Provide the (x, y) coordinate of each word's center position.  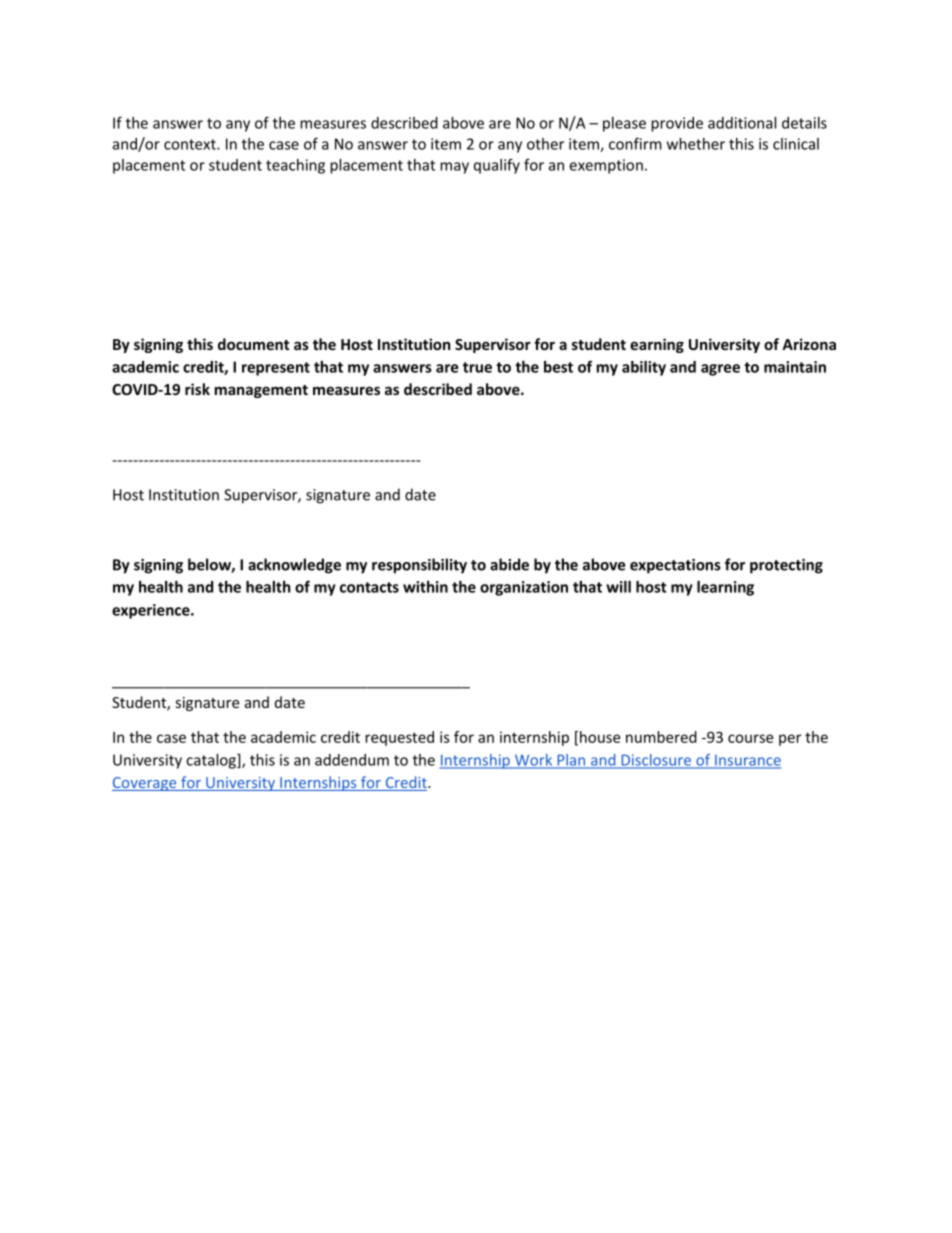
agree (720, 370)
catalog (212, 761)
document (254, 344)
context (191, 144)
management (261, 391)
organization (524, 588)
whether (696, 144)
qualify (497, 166)
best (558, 367)
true (477, 367)
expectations (675, 566)
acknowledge (294, 566)
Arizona (809, 344)
